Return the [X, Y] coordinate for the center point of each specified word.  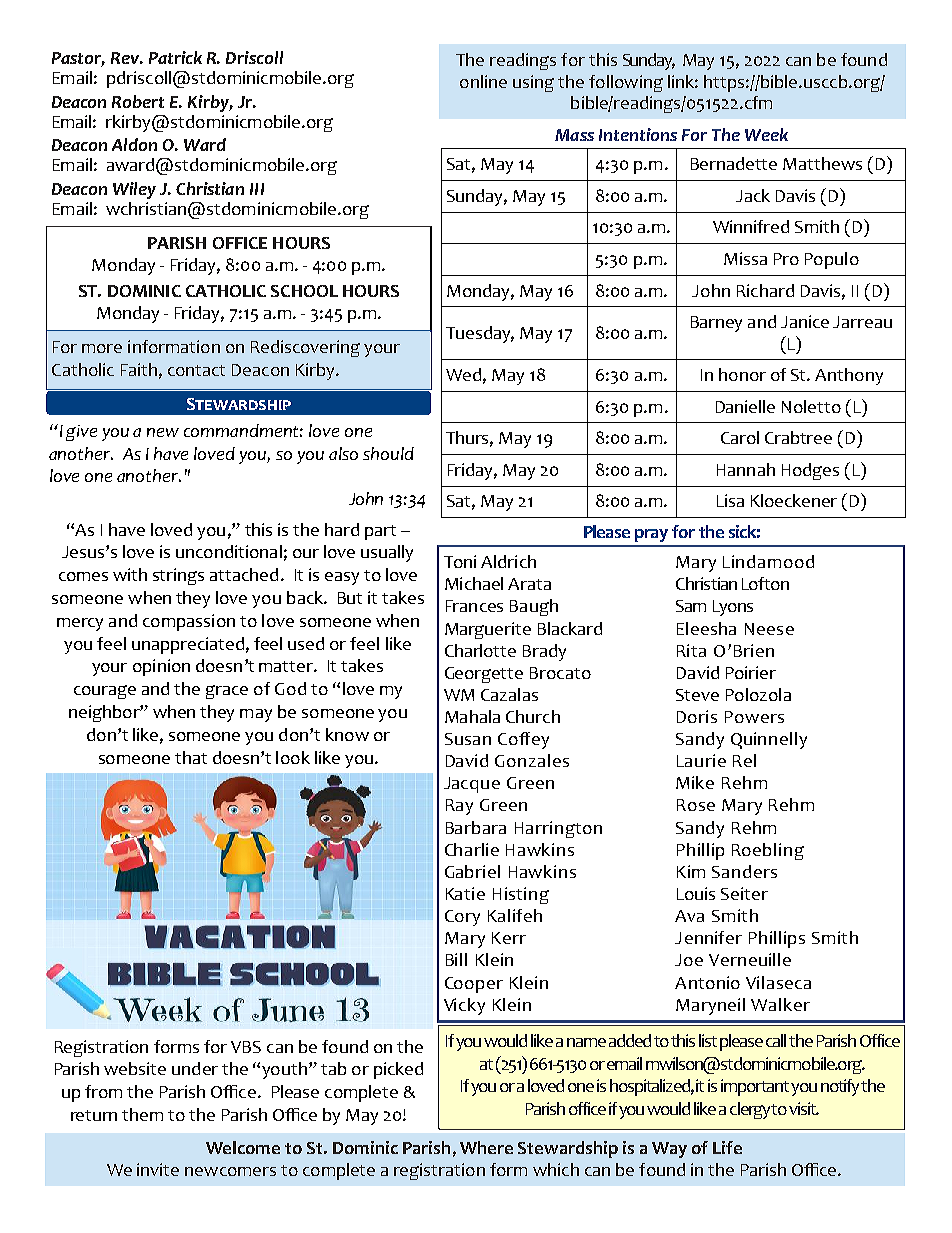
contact [196, 370]
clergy [751, 1110]
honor [742, 374]
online [483, 81]
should [388, 453]
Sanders [744, 871]
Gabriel [472, 871]
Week [766, 134]
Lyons [733, 608]
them [142, 1114]
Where [486, 1147]
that [191, 757]
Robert [138, 101]
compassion [189, 622]
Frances [474, 606]
